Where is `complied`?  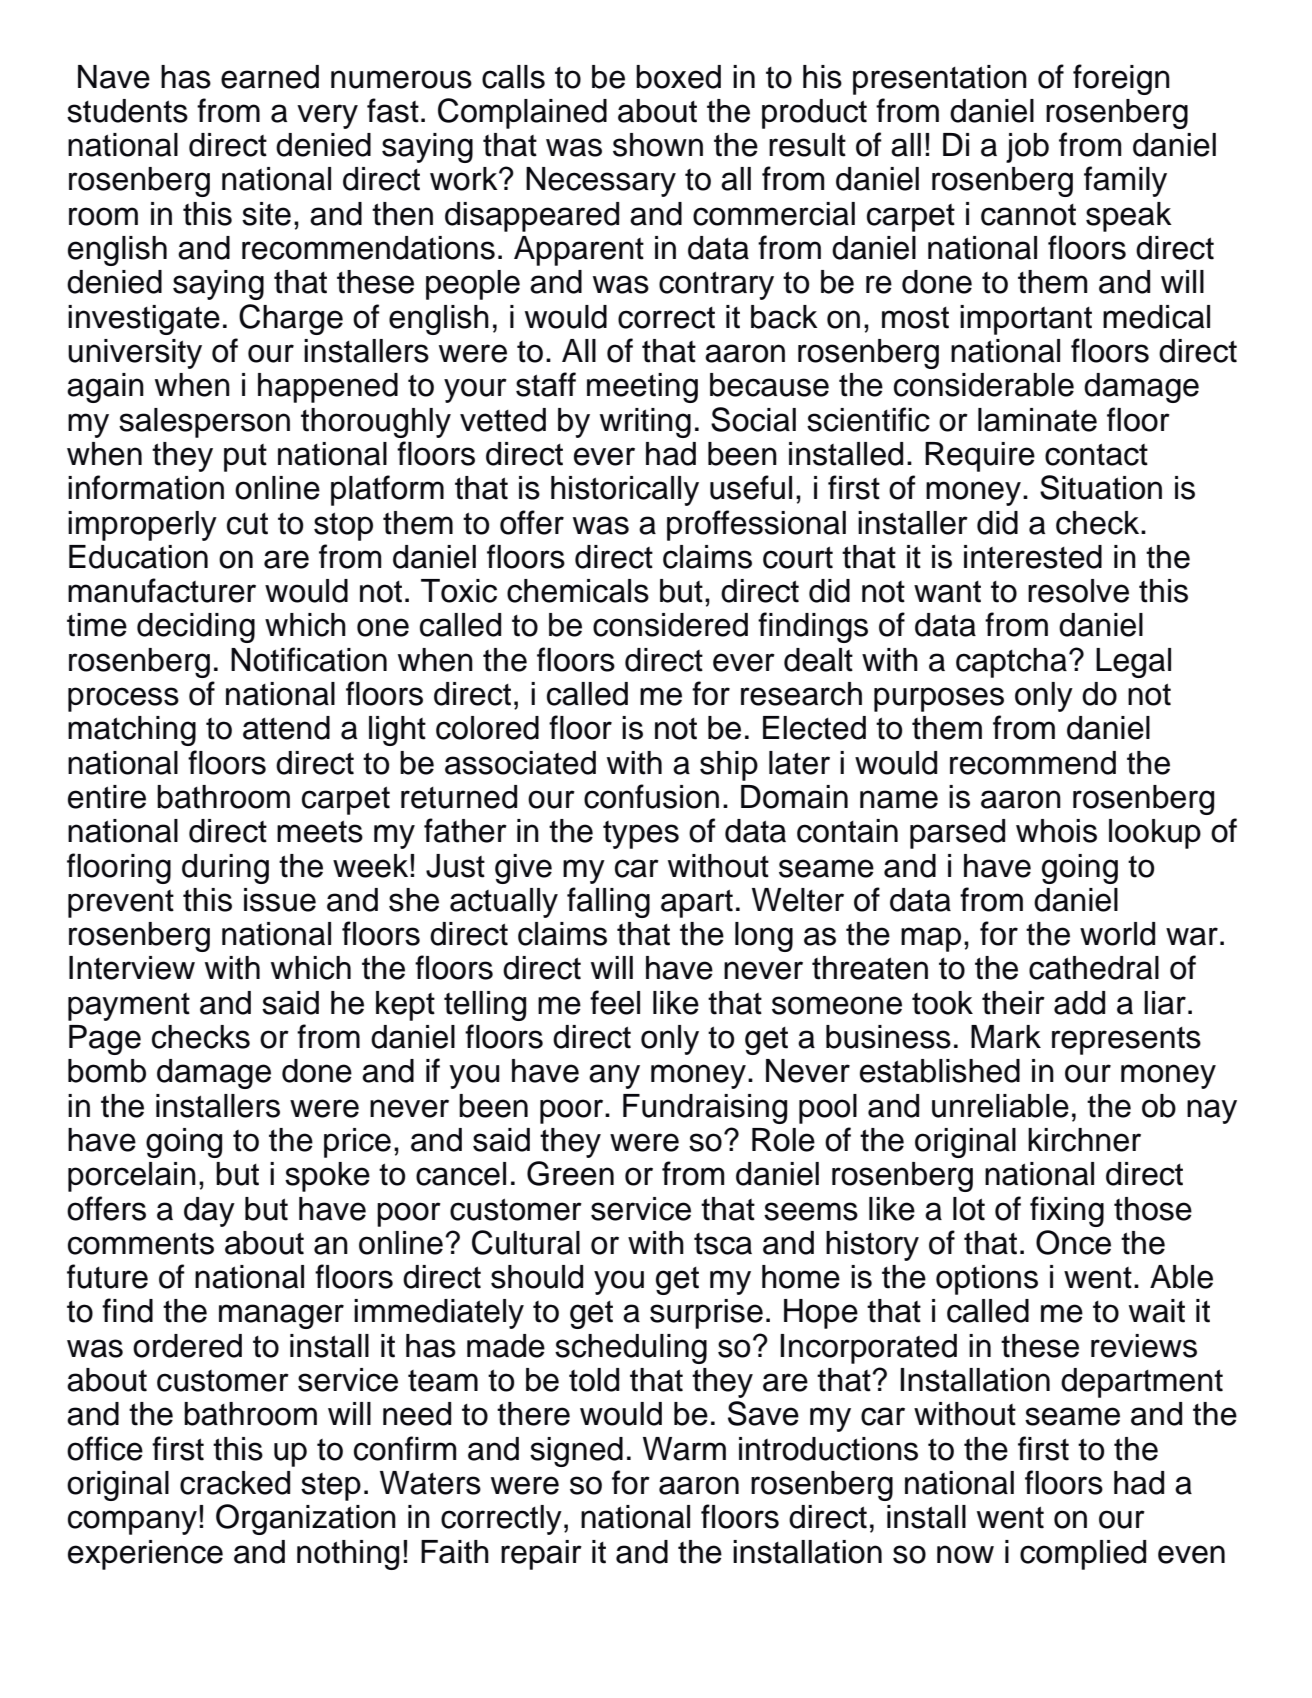
complied is located at coordinates (1083, 1555).
